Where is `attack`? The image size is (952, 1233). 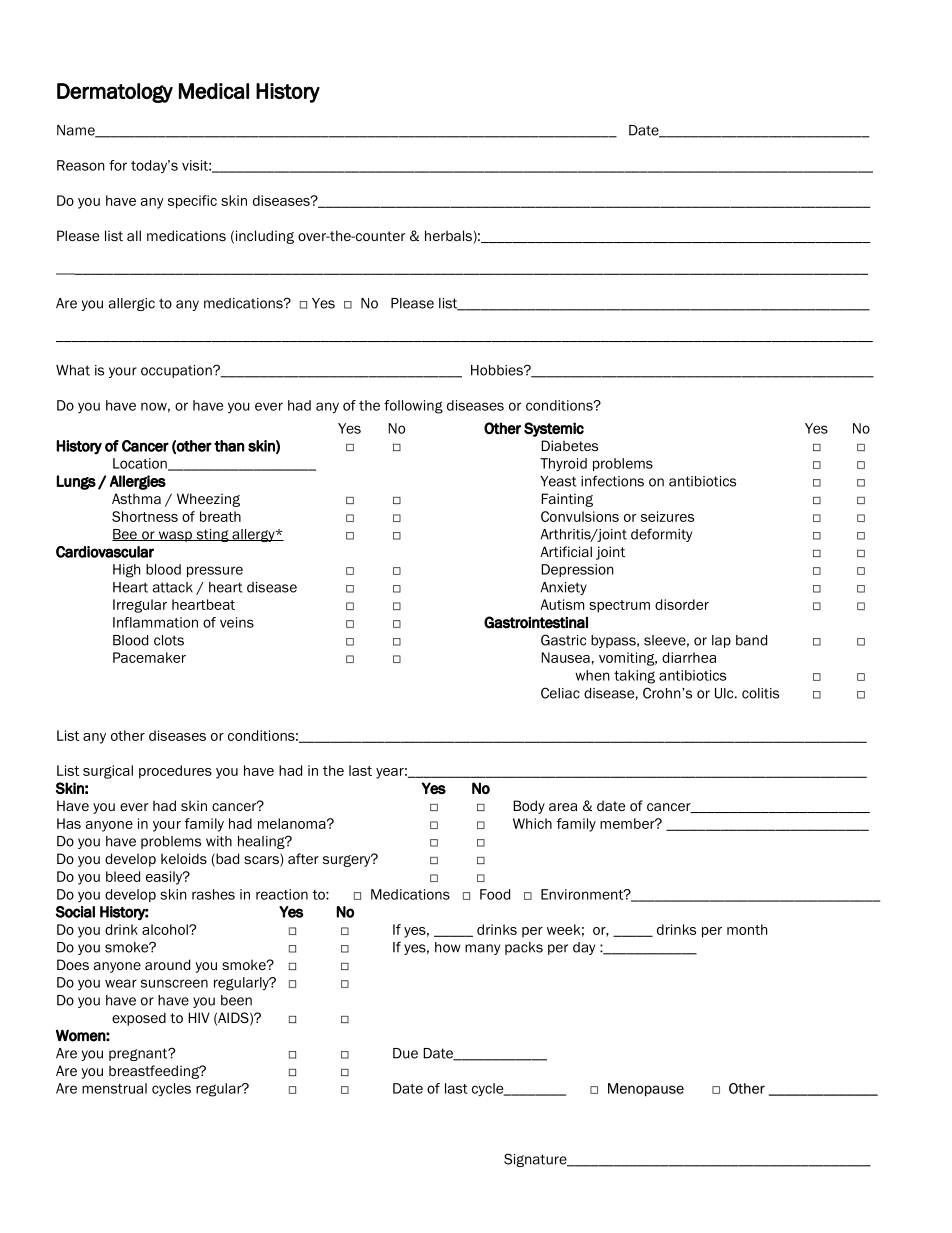
attack is located at coordinates (173, 587).
